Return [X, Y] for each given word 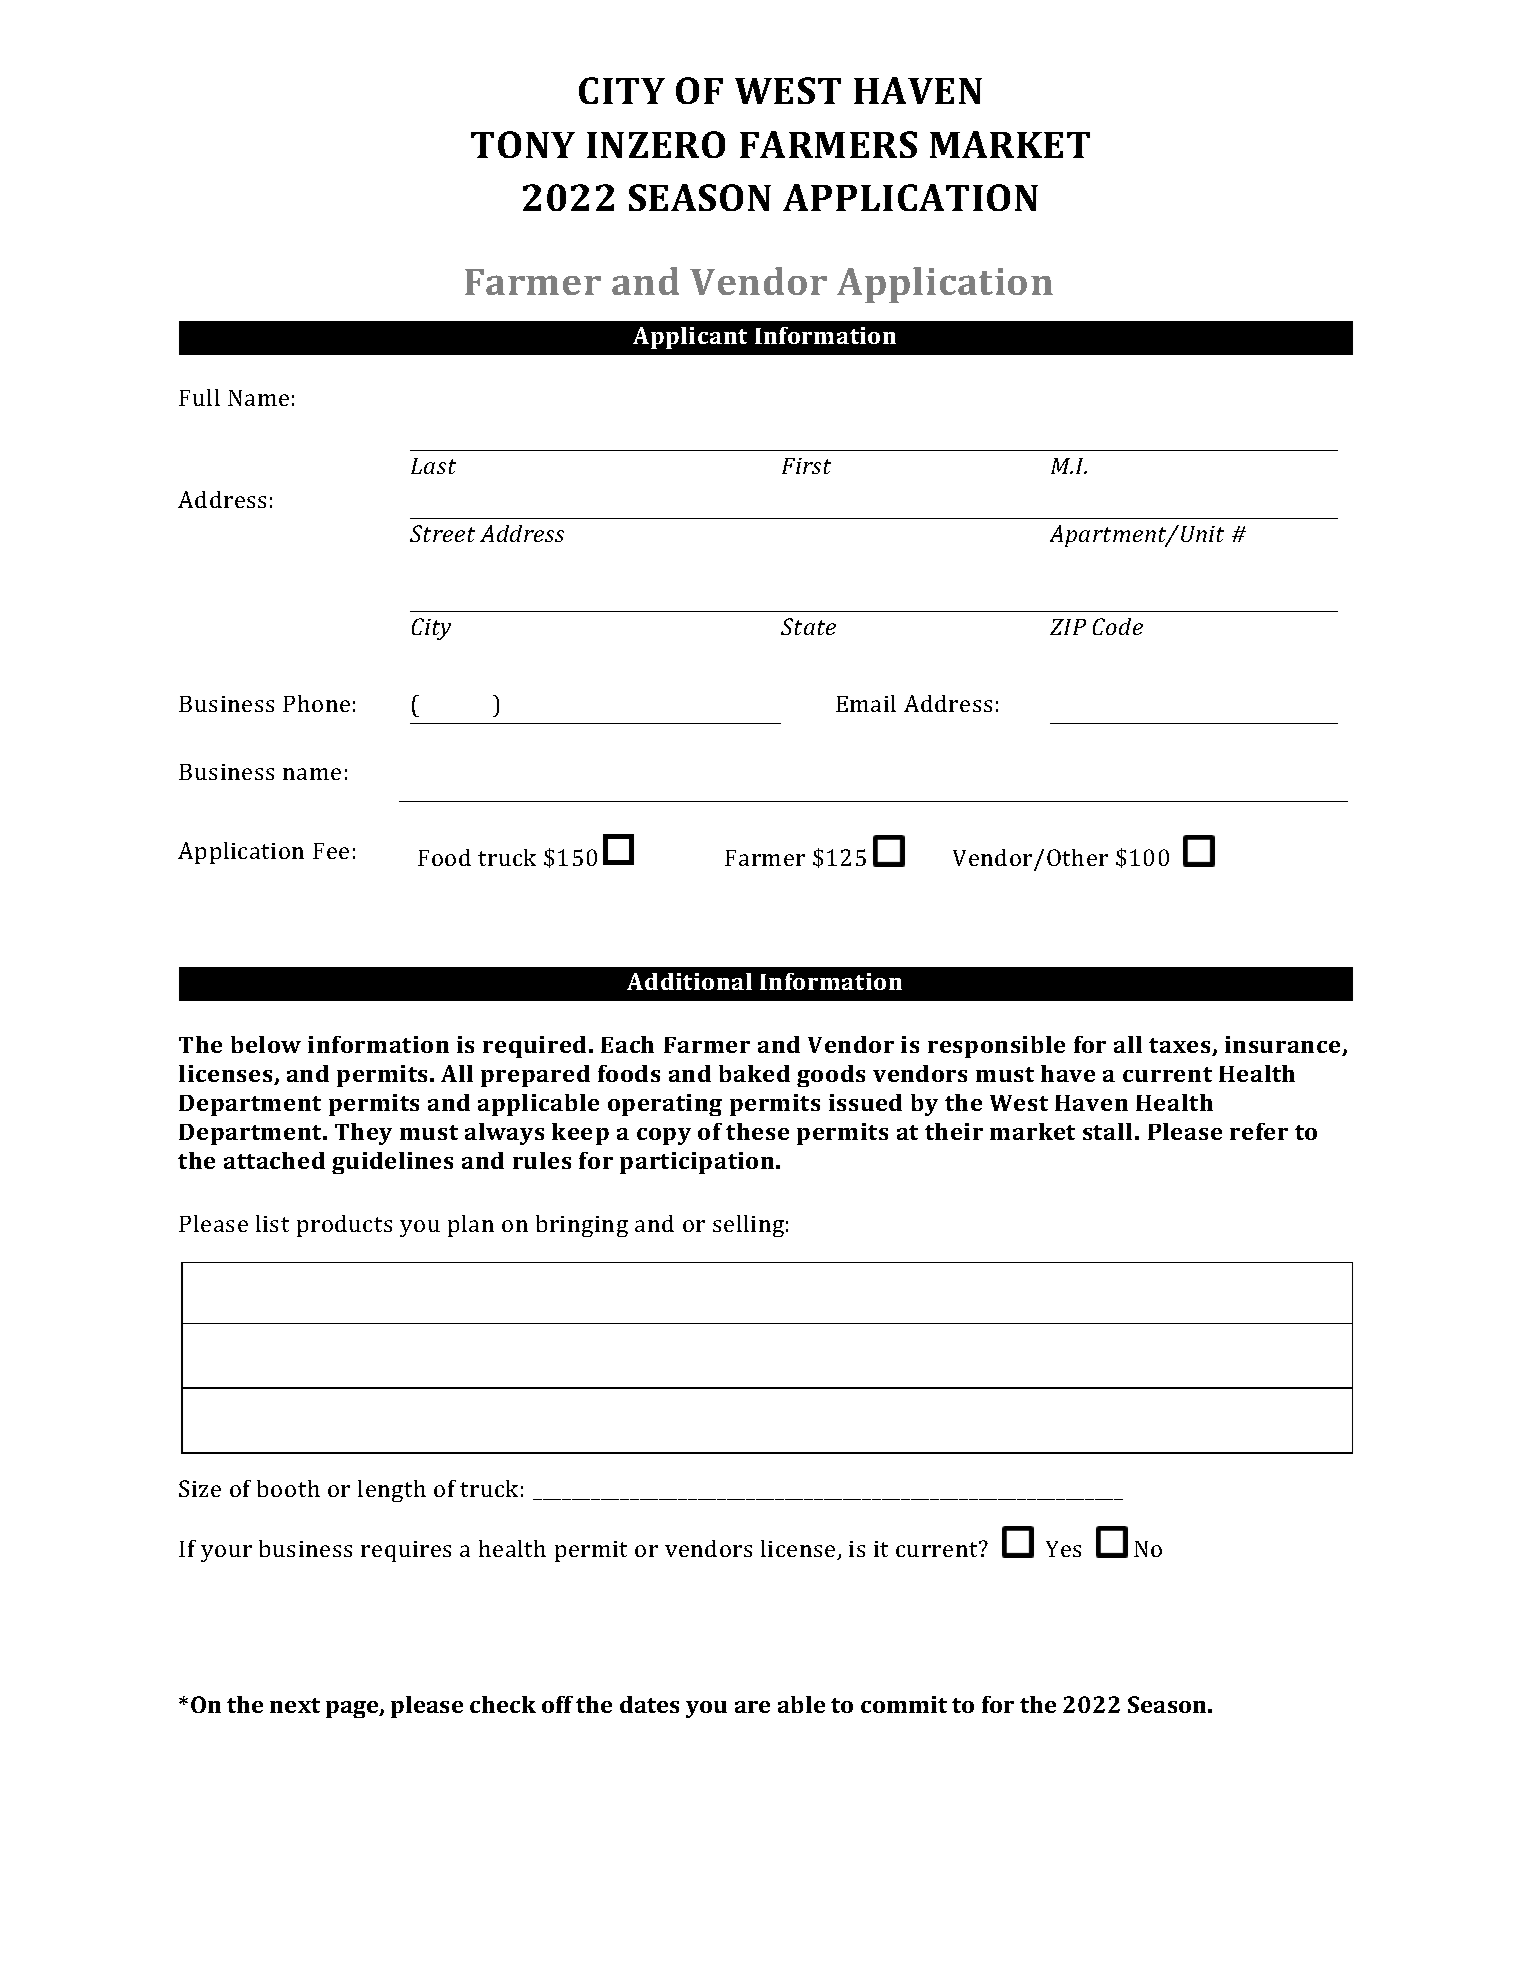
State [808, 626]
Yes [1063, 1549]
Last [433, 466]
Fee [331, 851]
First [806, 466]
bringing [582, 1226]
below [266, 1044]
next [295, 1705]
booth [288, 1488]
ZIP [1068, 627]
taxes [1181, 1047]
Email [866, 703]
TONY [523, 144]
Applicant [690, 338]
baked [754, 1073]
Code [1118, 626]
